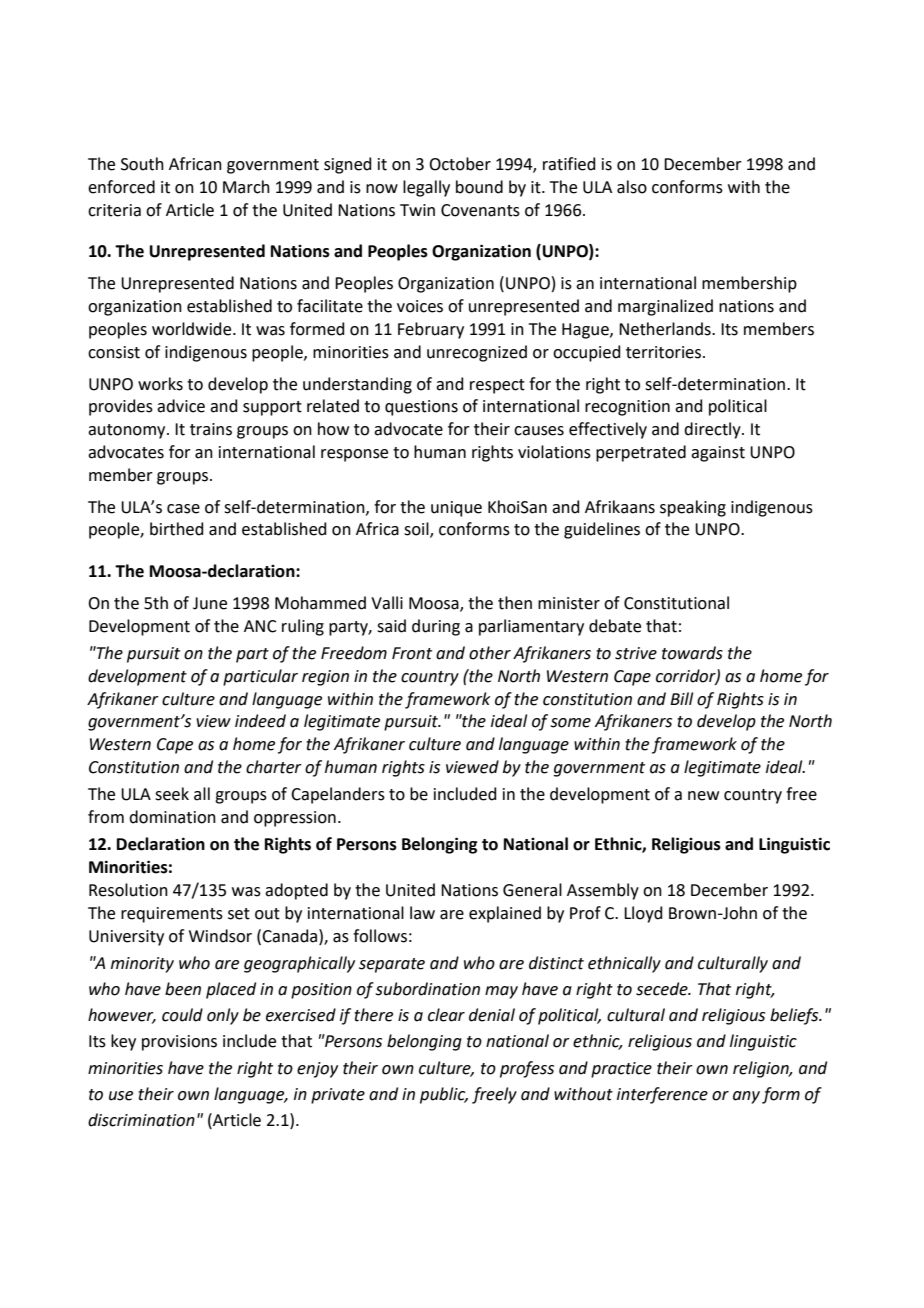 Image resolution: width=924 pixels, height=1308 pixels. Describe the element at coordinates (703, 796) in the screenshot. I see `new` at that location.
